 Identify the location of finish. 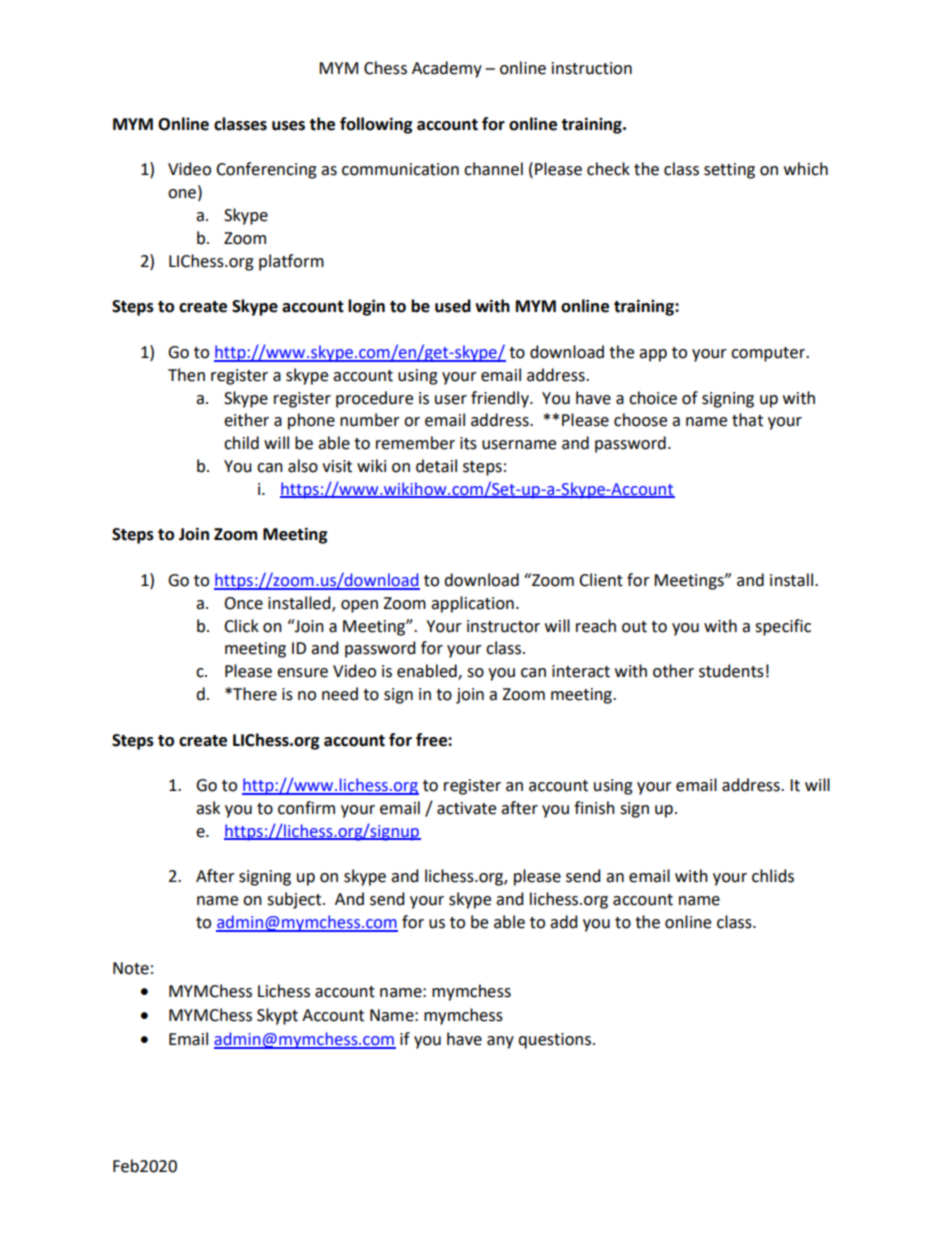
(594, 808).
